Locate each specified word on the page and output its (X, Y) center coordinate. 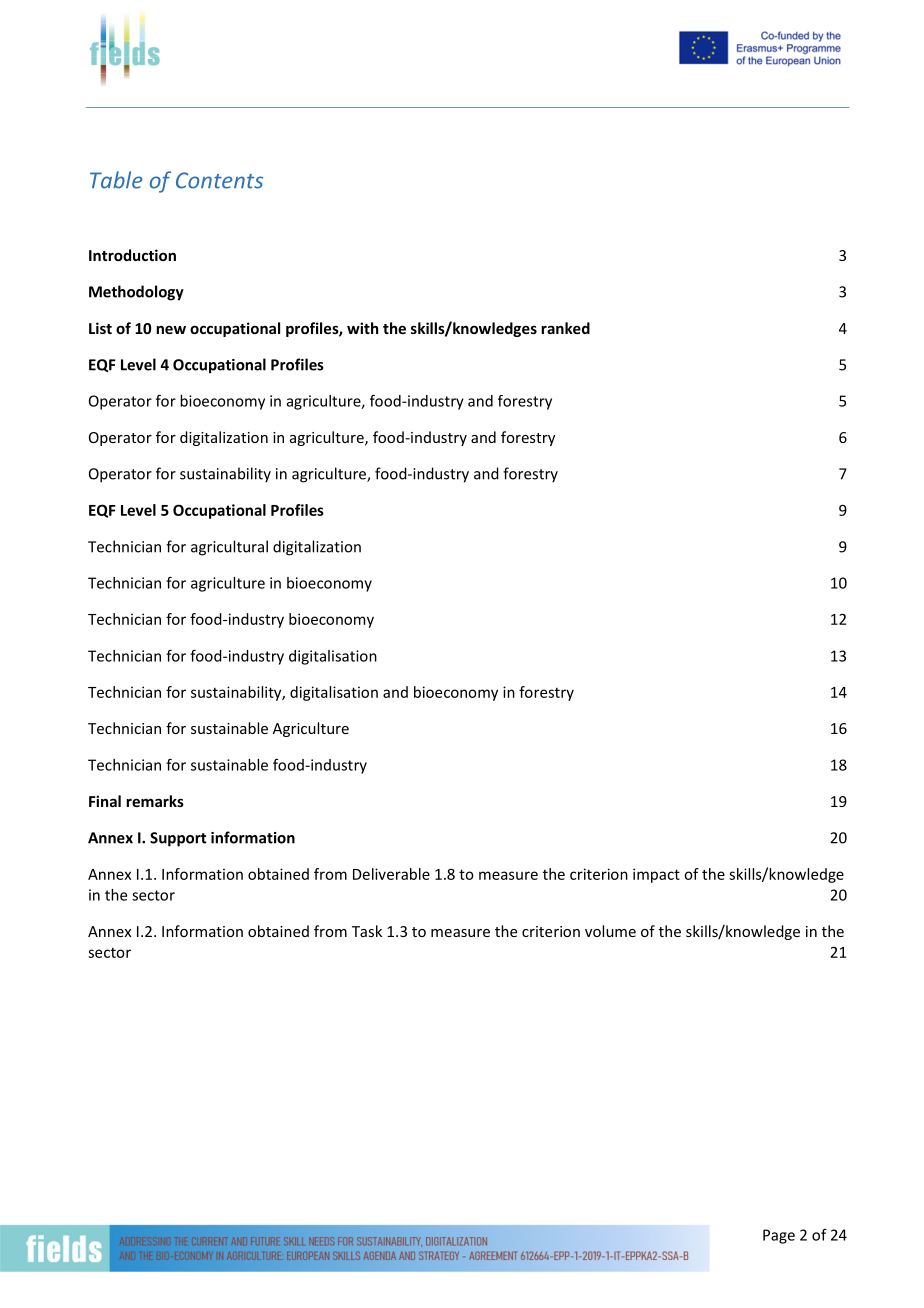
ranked (565, 328)
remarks (155, 801)
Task (367, 931)
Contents (219, 180)
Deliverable (391, 874)
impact (656, 875)
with (362, 328)
